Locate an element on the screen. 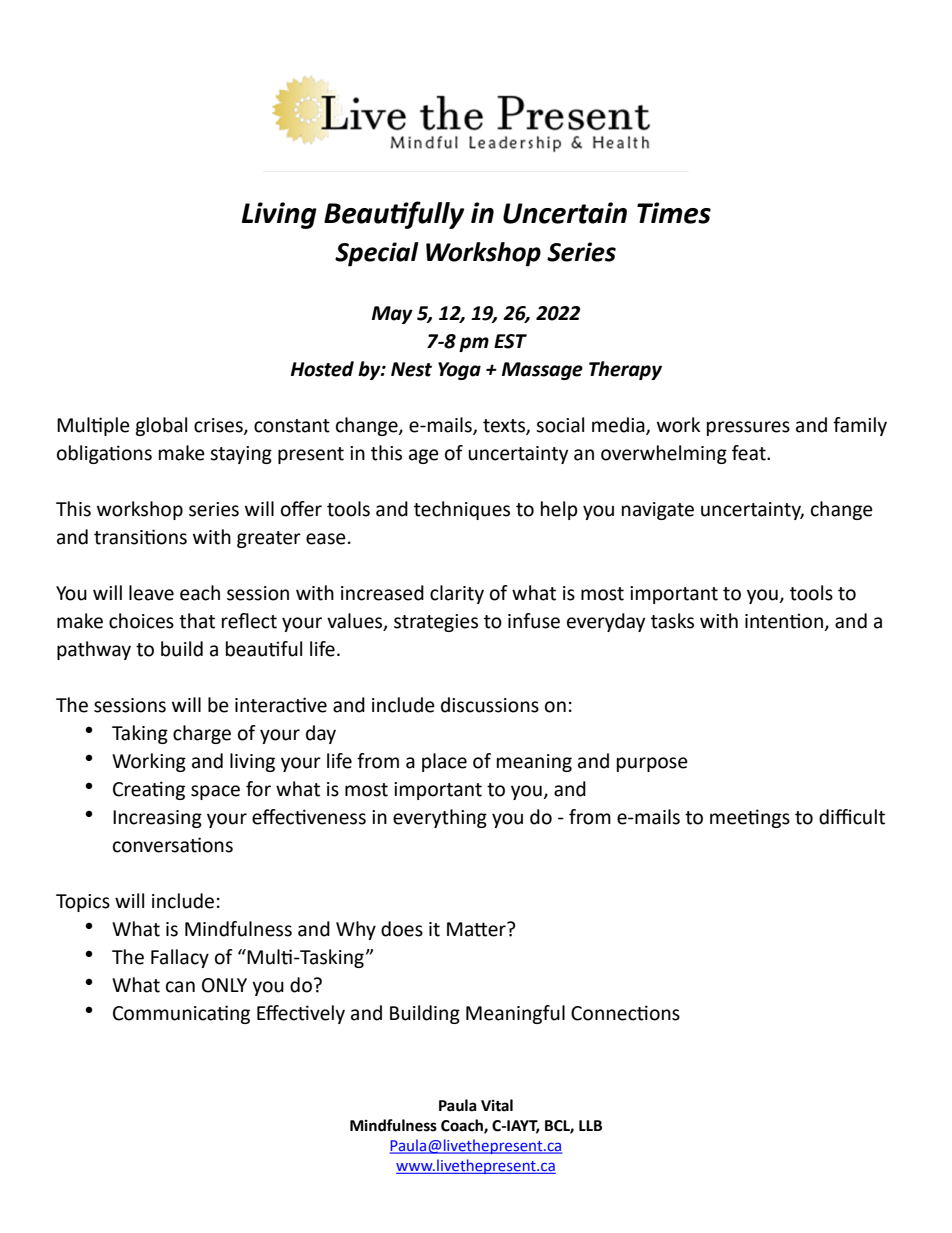  purpose is located at coordinates (652, 764).
